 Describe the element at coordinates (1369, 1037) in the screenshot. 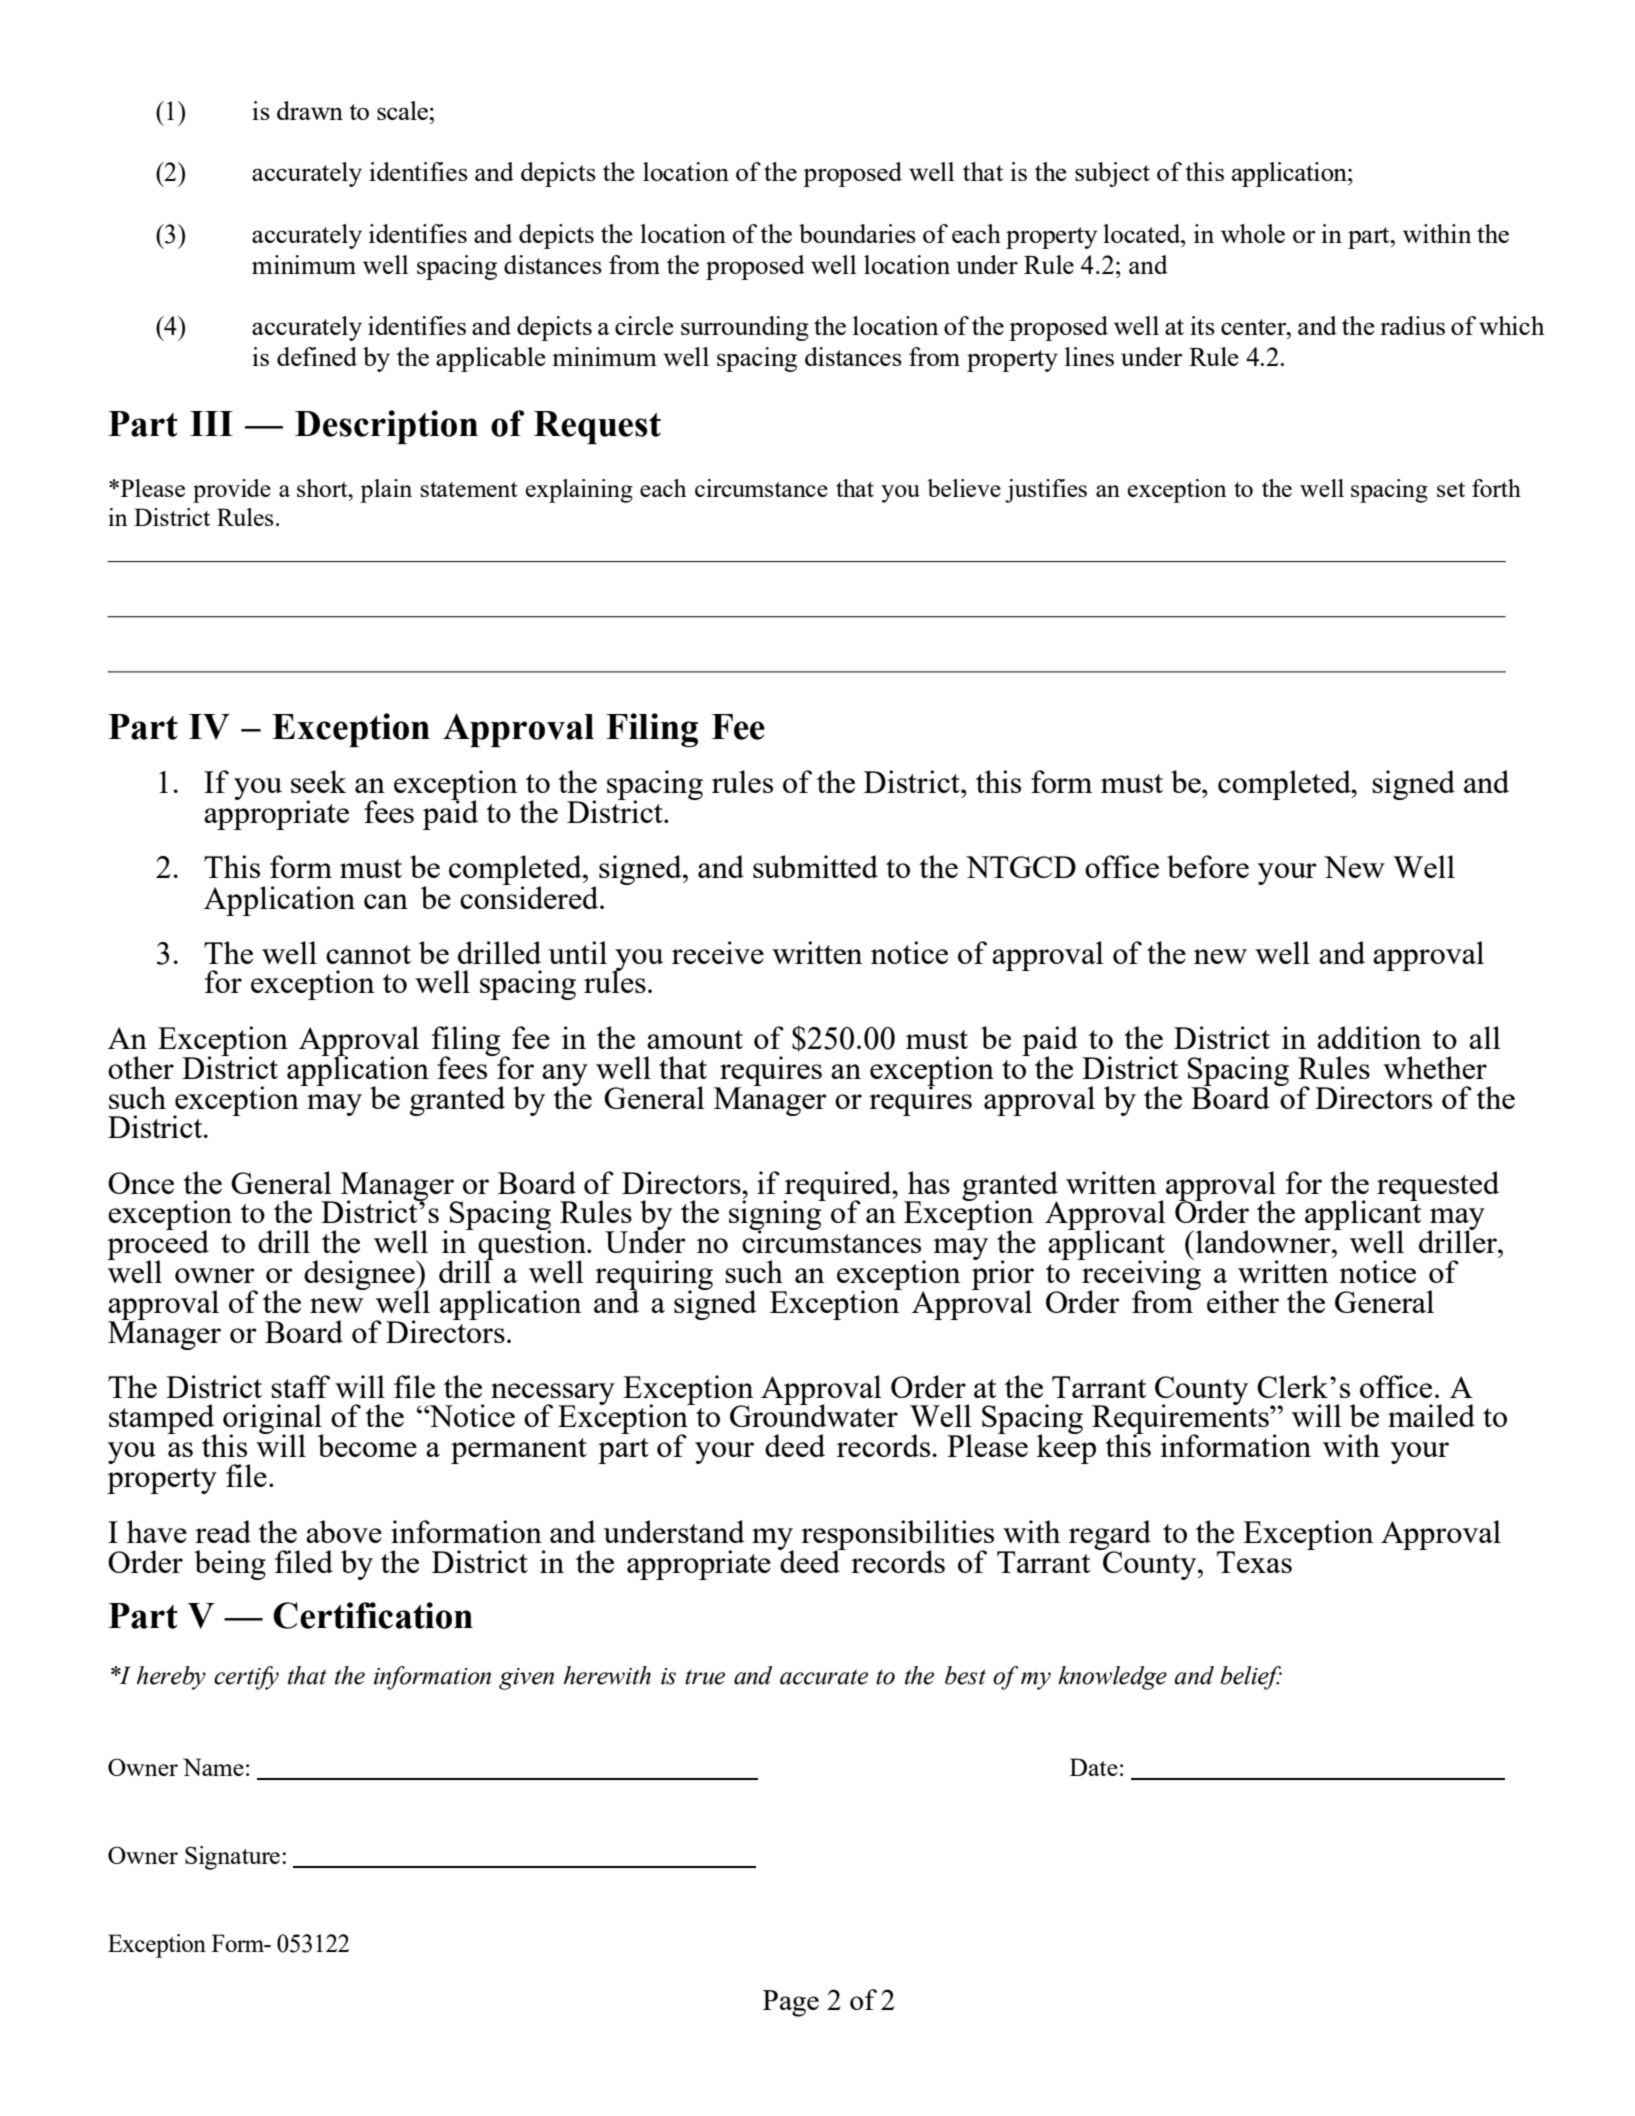

I see `addition` at that location.
